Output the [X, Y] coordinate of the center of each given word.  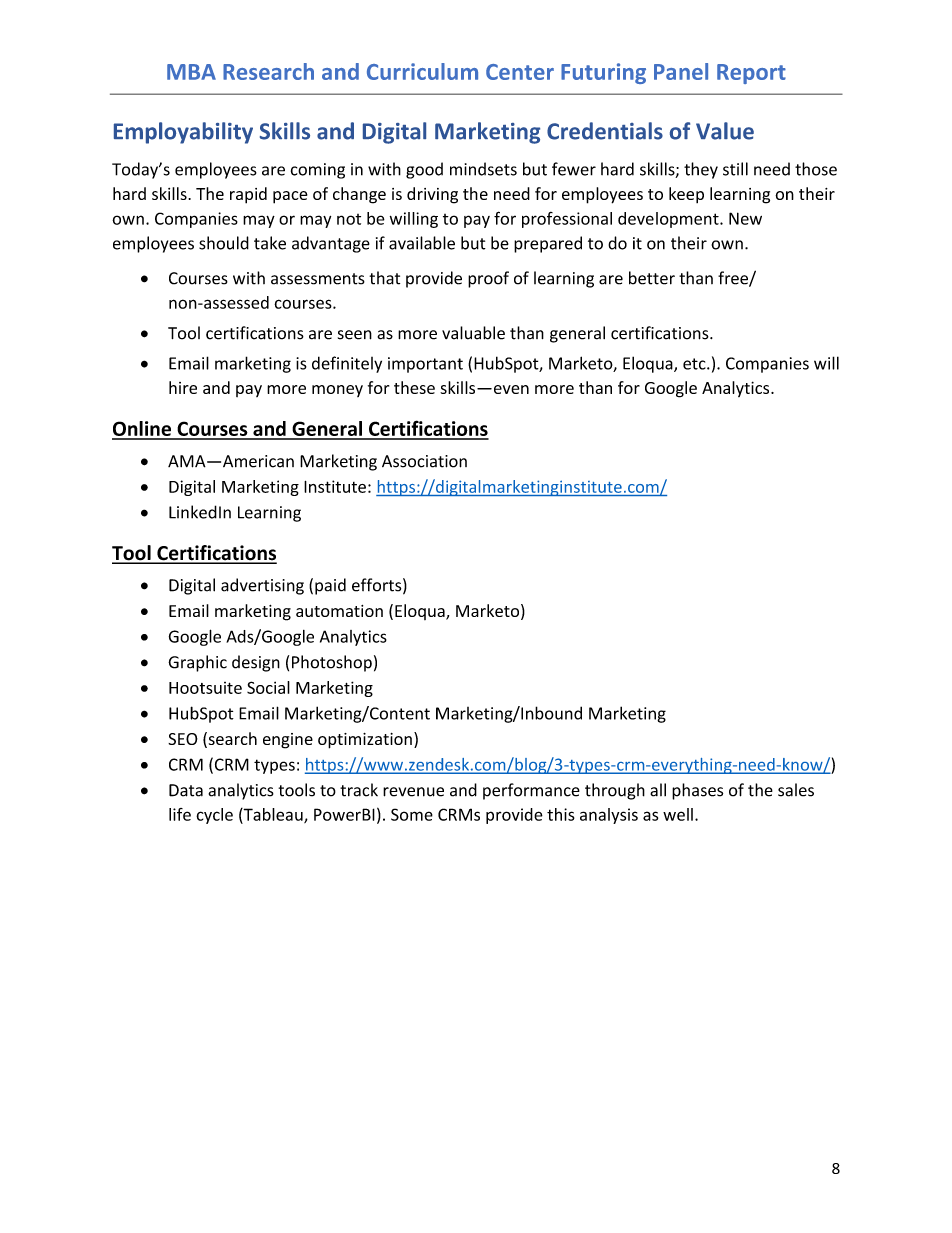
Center [520, 72]
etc [695, 364]
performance [531, 791]
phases [697, 791]
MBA [191, 72]
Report [751, 74]
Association [424, 461]
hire [183, 387]
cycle [214, 816]
